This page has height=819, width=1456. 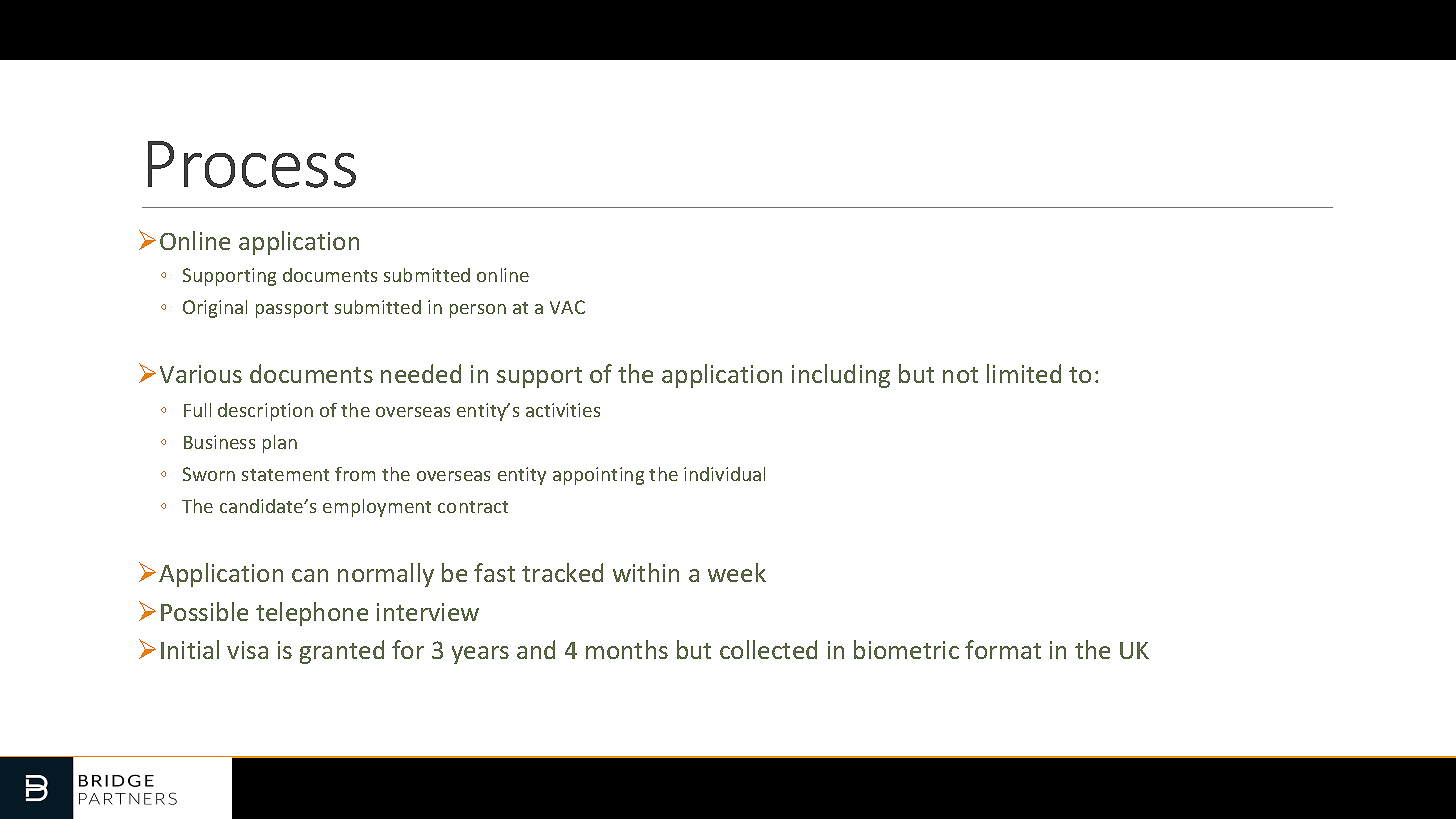 I want to click on statement, so click(x=285, y=475).
